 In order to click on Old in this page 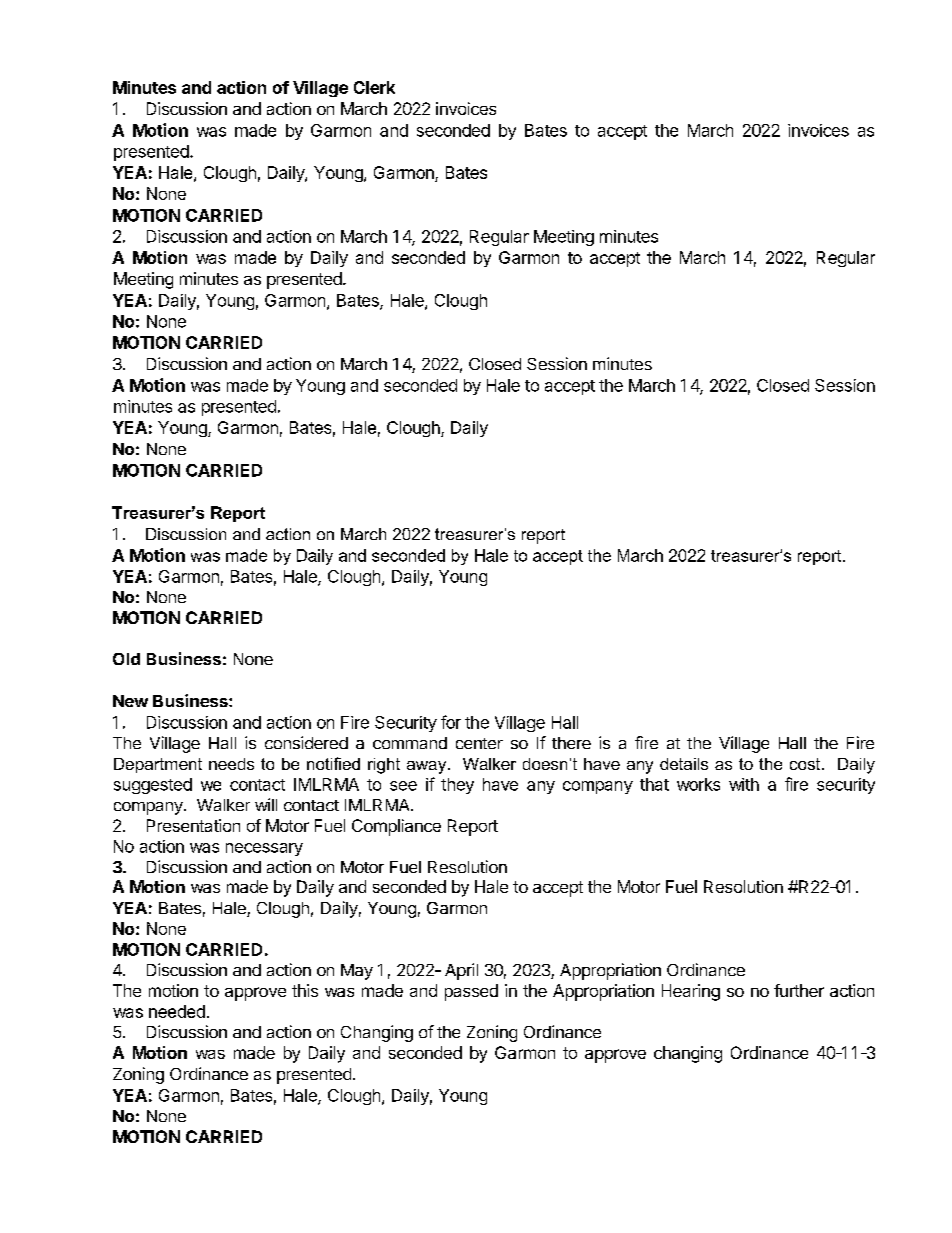, I will do `click(126, 659)`.
